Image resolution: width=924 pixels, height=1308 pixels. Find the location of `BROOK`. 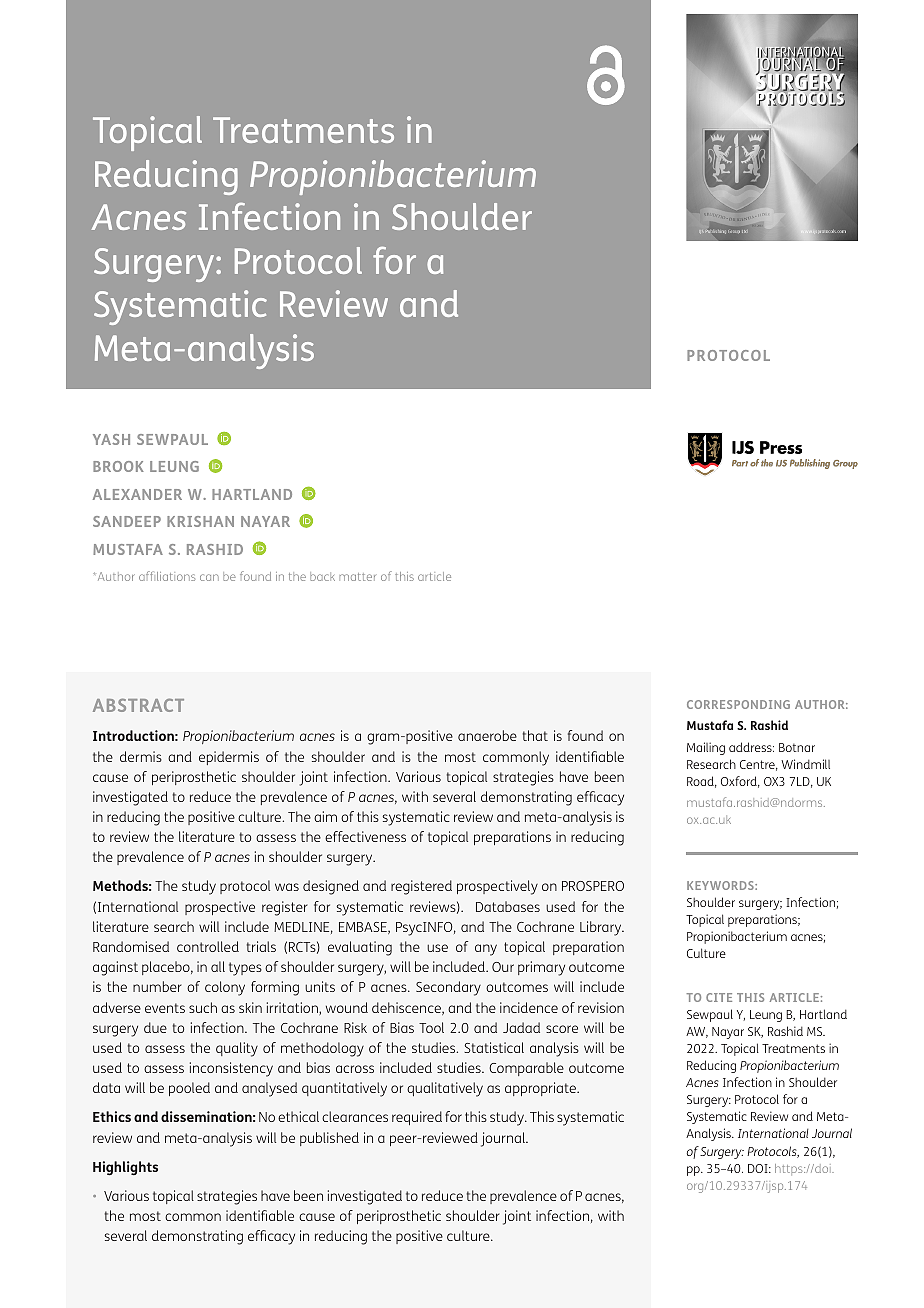

BROOK is located at coordinates (118, 466).
